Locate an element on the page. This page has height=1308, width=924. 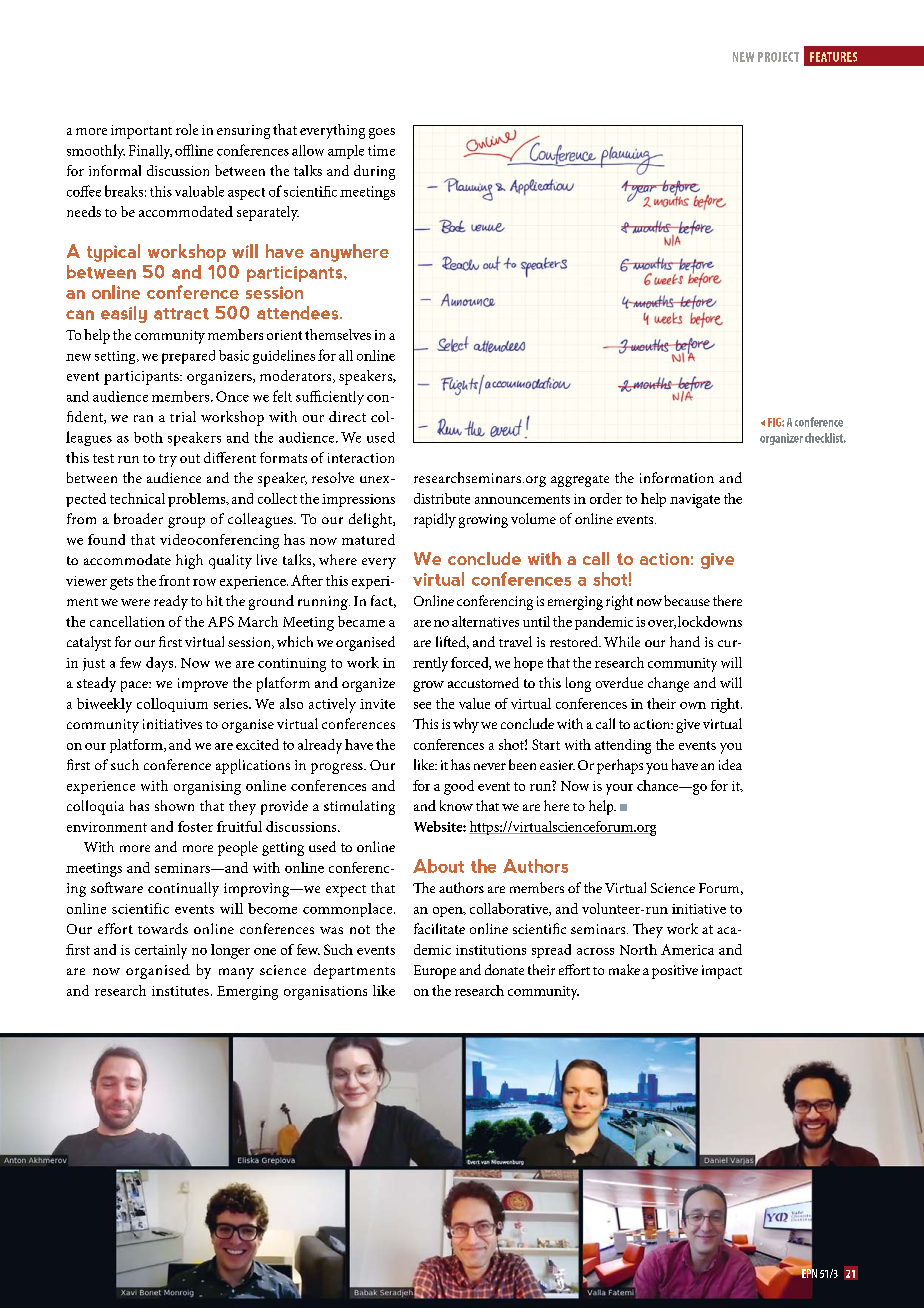
group is located at coordinates (186, 522).
